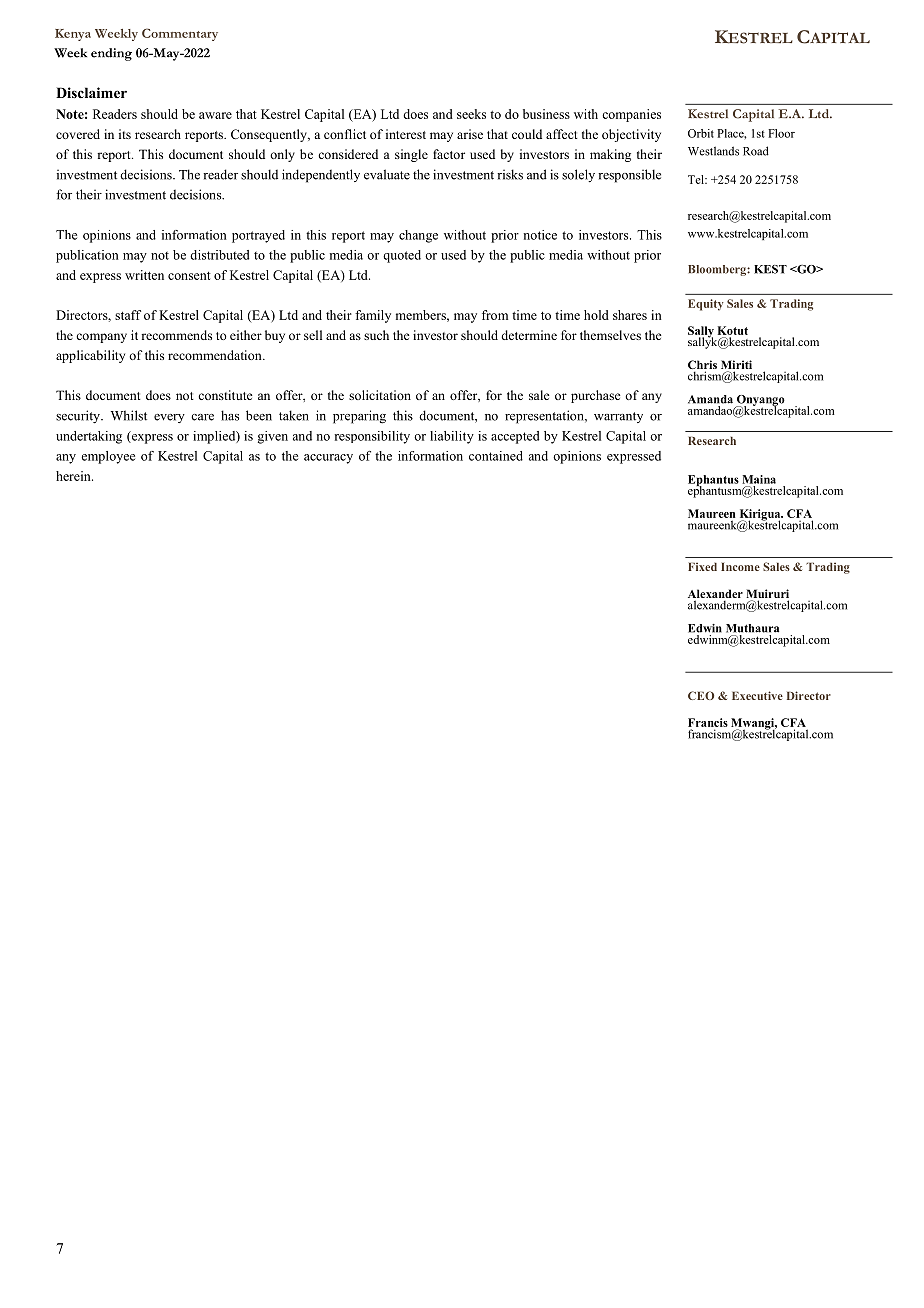 The height and width of the image is (1308, 924). Describe the element at coordinates (452, 437) in the image. I see `liability` at that location.
